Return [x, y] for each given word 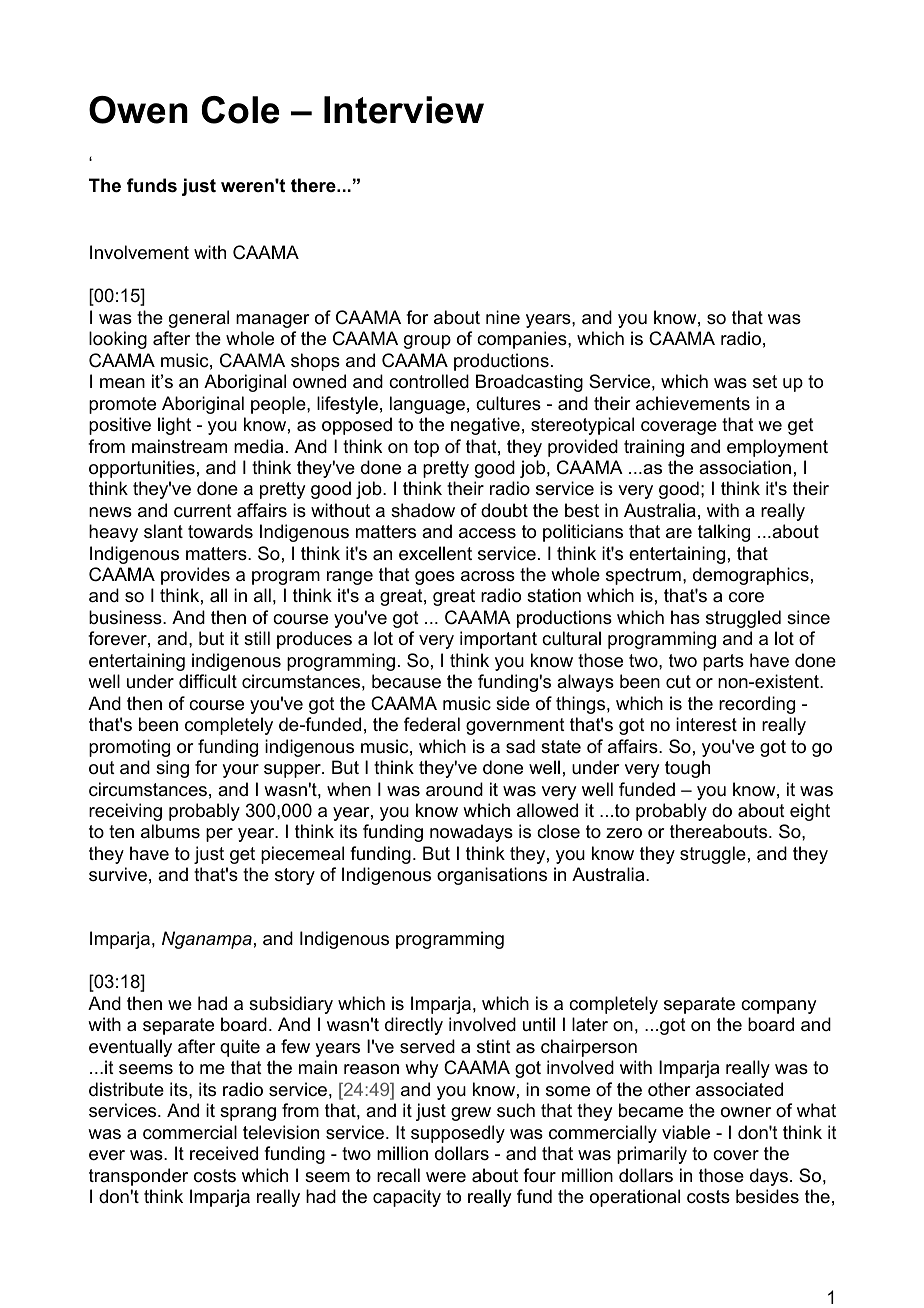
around [454, 789]
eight [810, 812]
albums [170, 831]
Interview [404, 110]
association [745, 467]
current [203, 511]
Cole [240, 110]
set [765, 381]
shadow [423, 510]
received [224, 1153]
